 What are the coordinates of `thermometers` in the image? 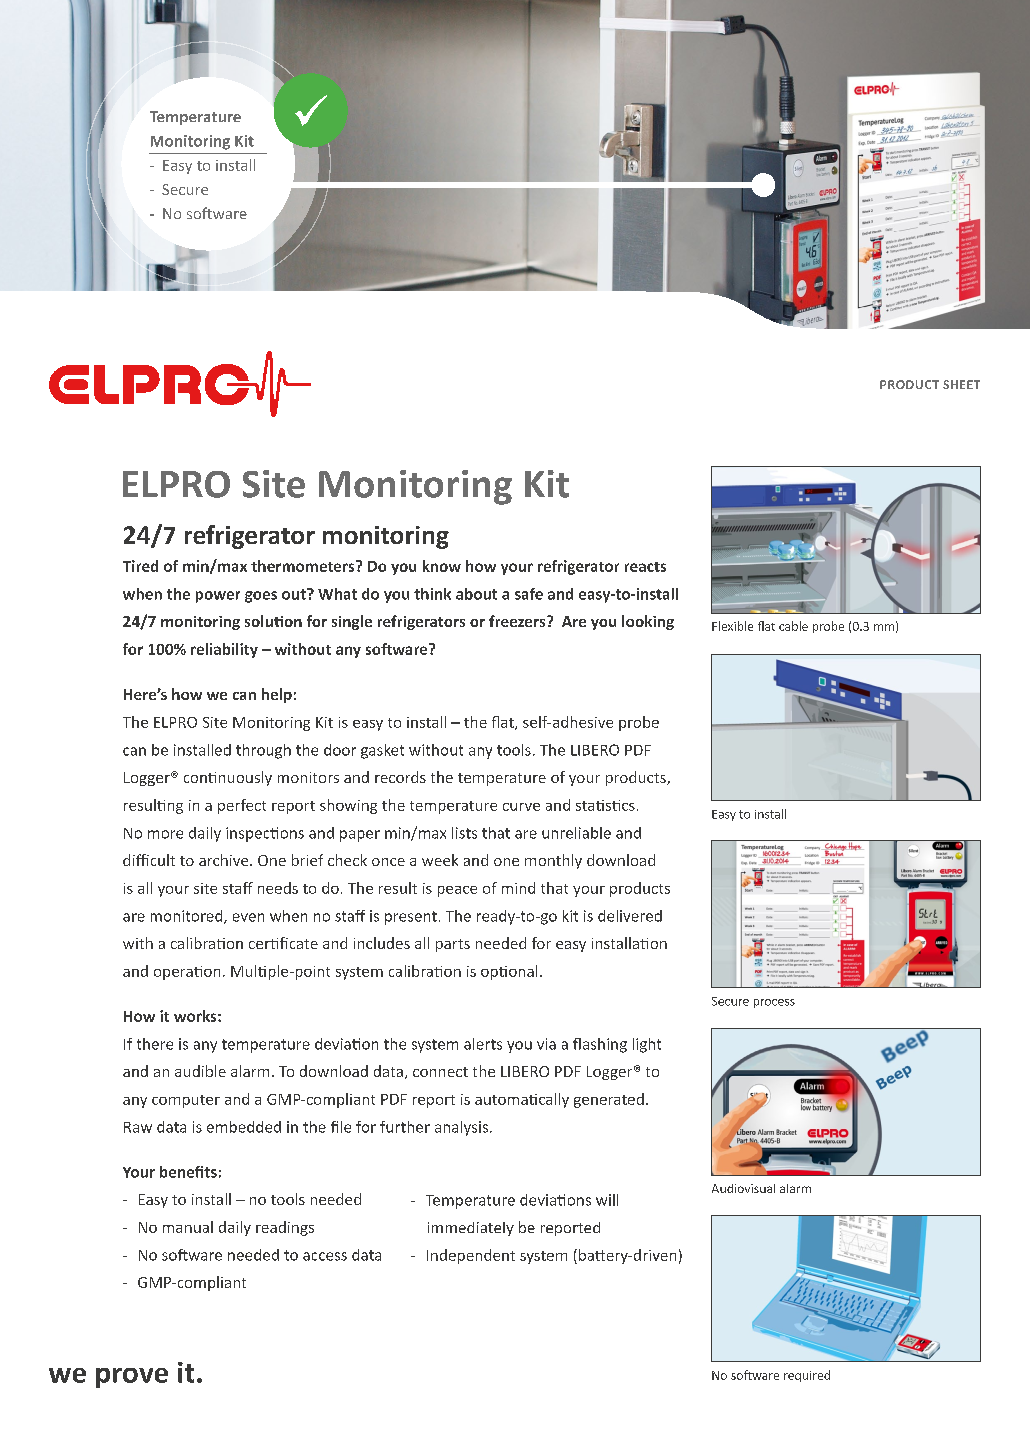 It's located at (304, 566).
